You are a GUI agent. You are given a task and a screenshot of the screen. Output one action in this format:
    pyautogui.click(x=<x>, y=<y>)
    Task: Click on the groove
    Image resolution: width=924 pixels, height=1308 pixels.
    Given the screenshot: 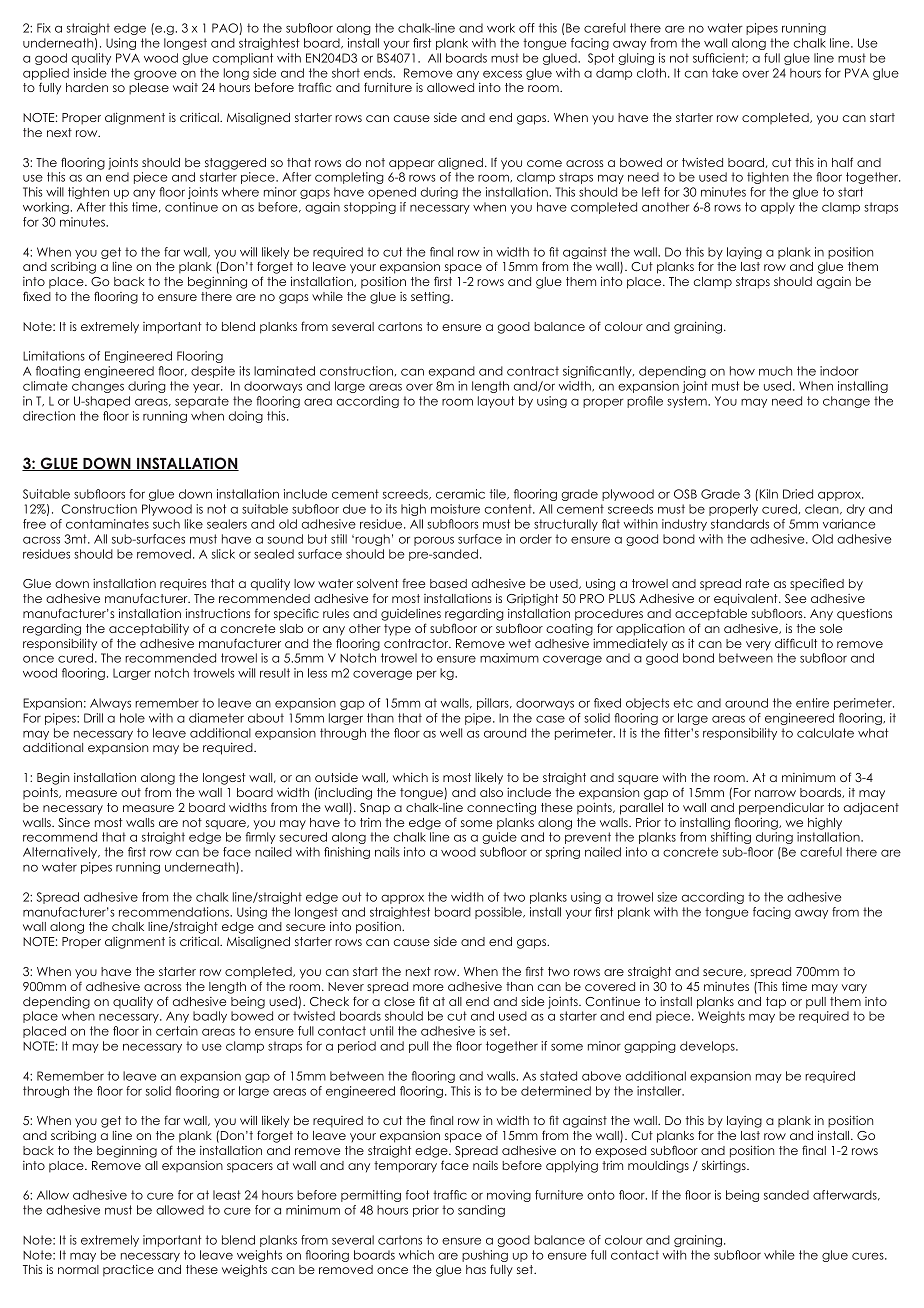 What is the action you would take?
    pyautogui.click(x=155, y=75)
